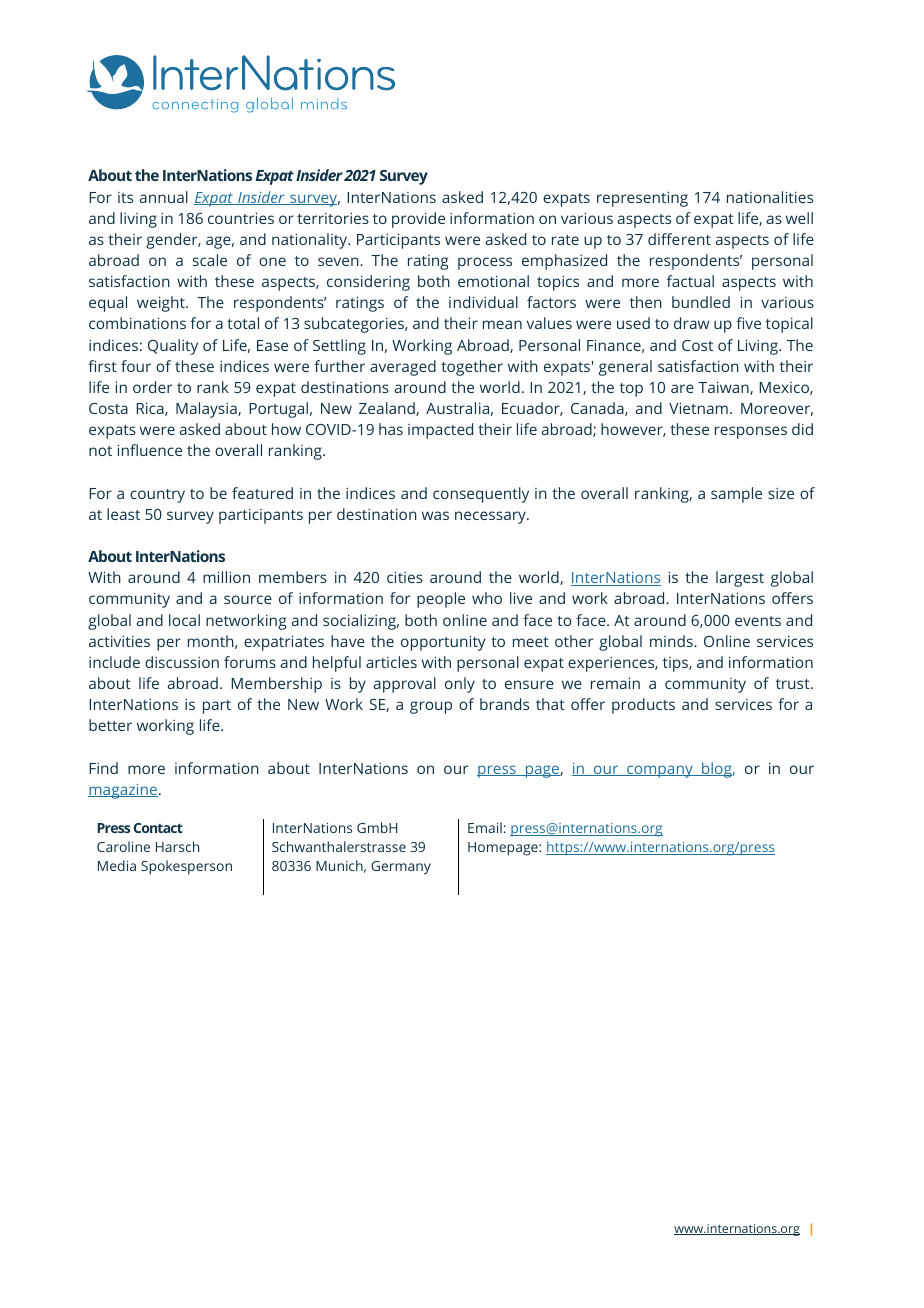 The width and height of the image is (924, 1308). What do you see at coordinates (152, 387) in the image?
I see `order` at bounding box center [152, 387].
